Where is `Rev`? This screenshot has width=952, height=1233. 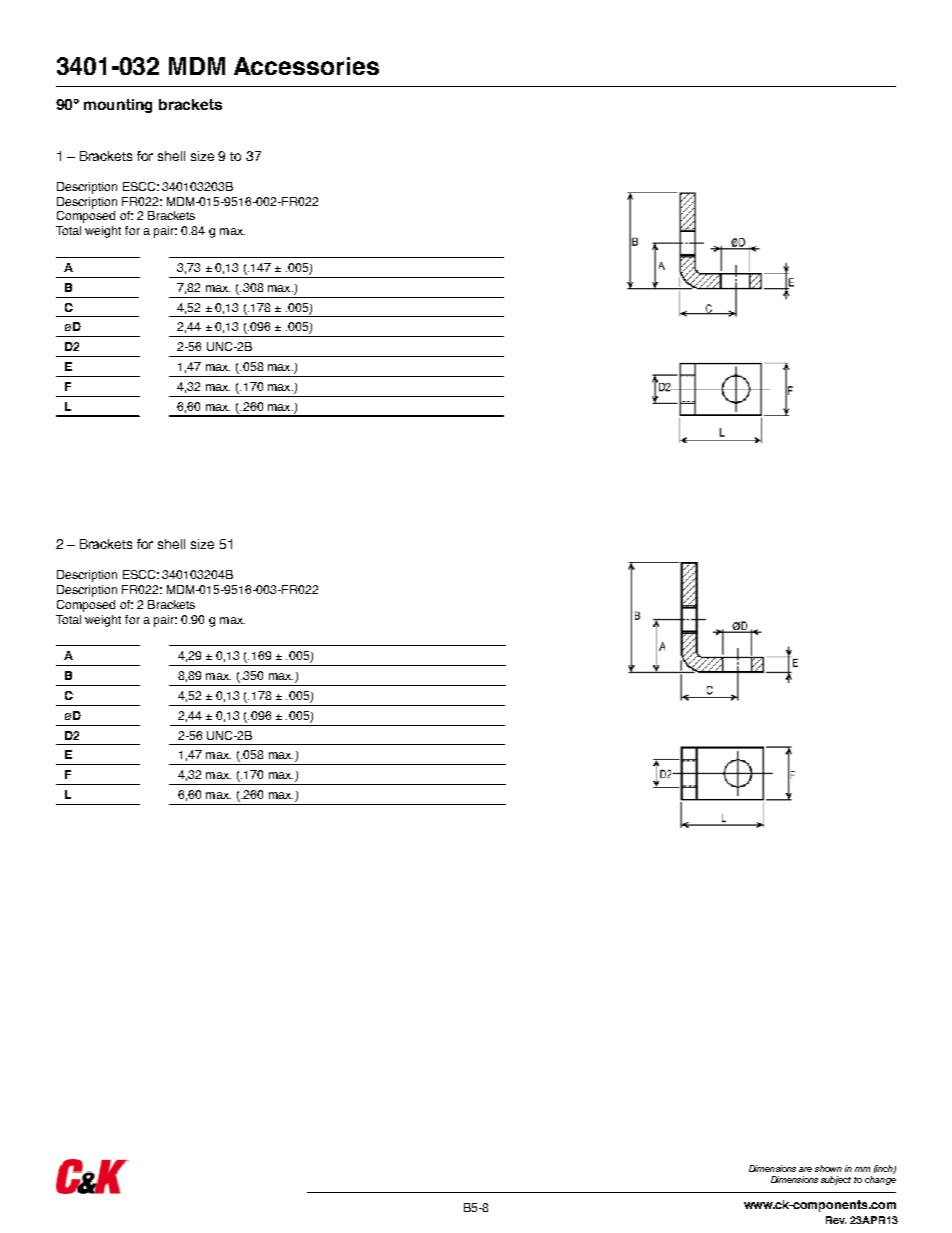
Rev is located at coordinates (836, 1220).
